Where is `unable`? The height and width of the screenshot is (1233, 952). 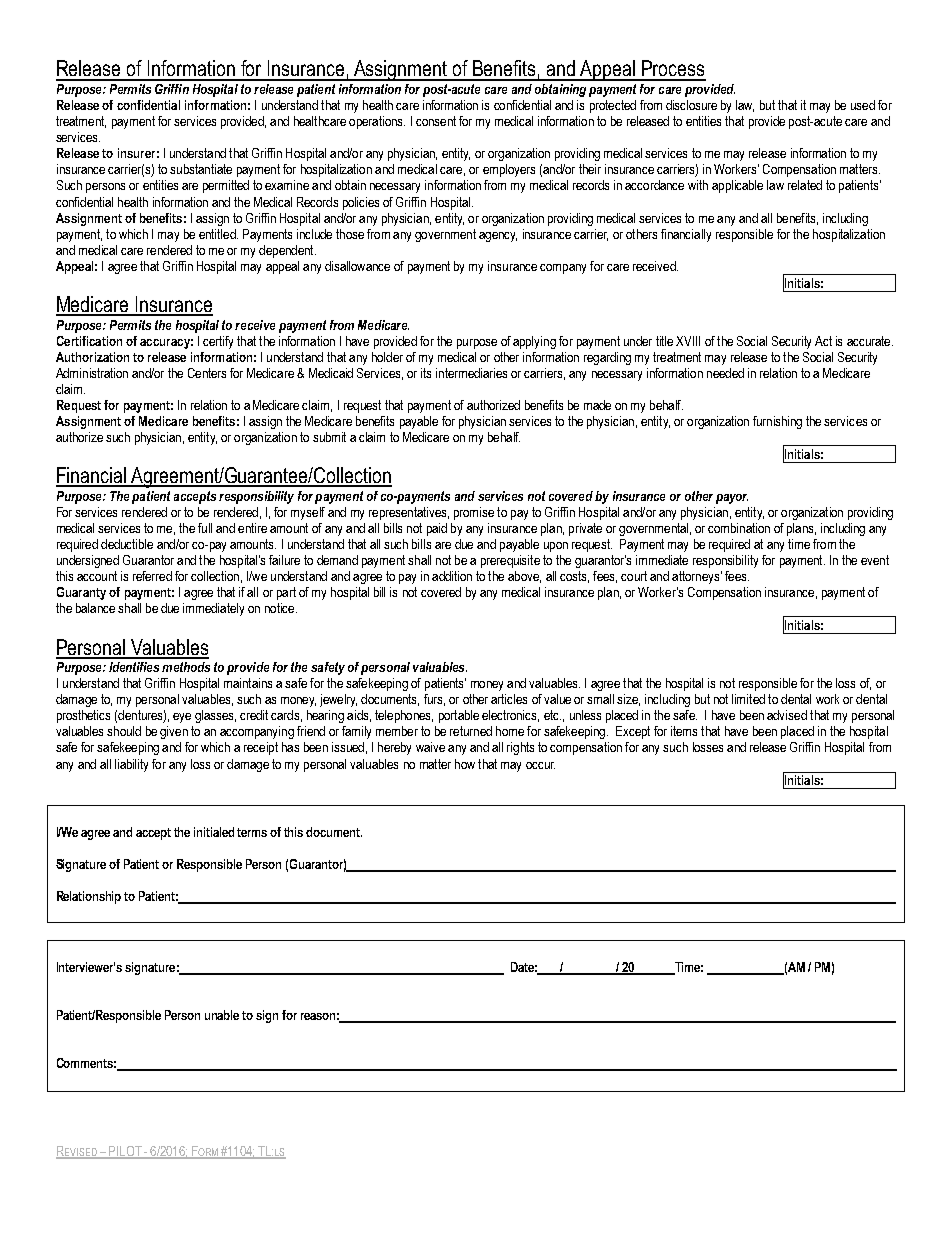 unable is located at coordinates (222, 1015).
